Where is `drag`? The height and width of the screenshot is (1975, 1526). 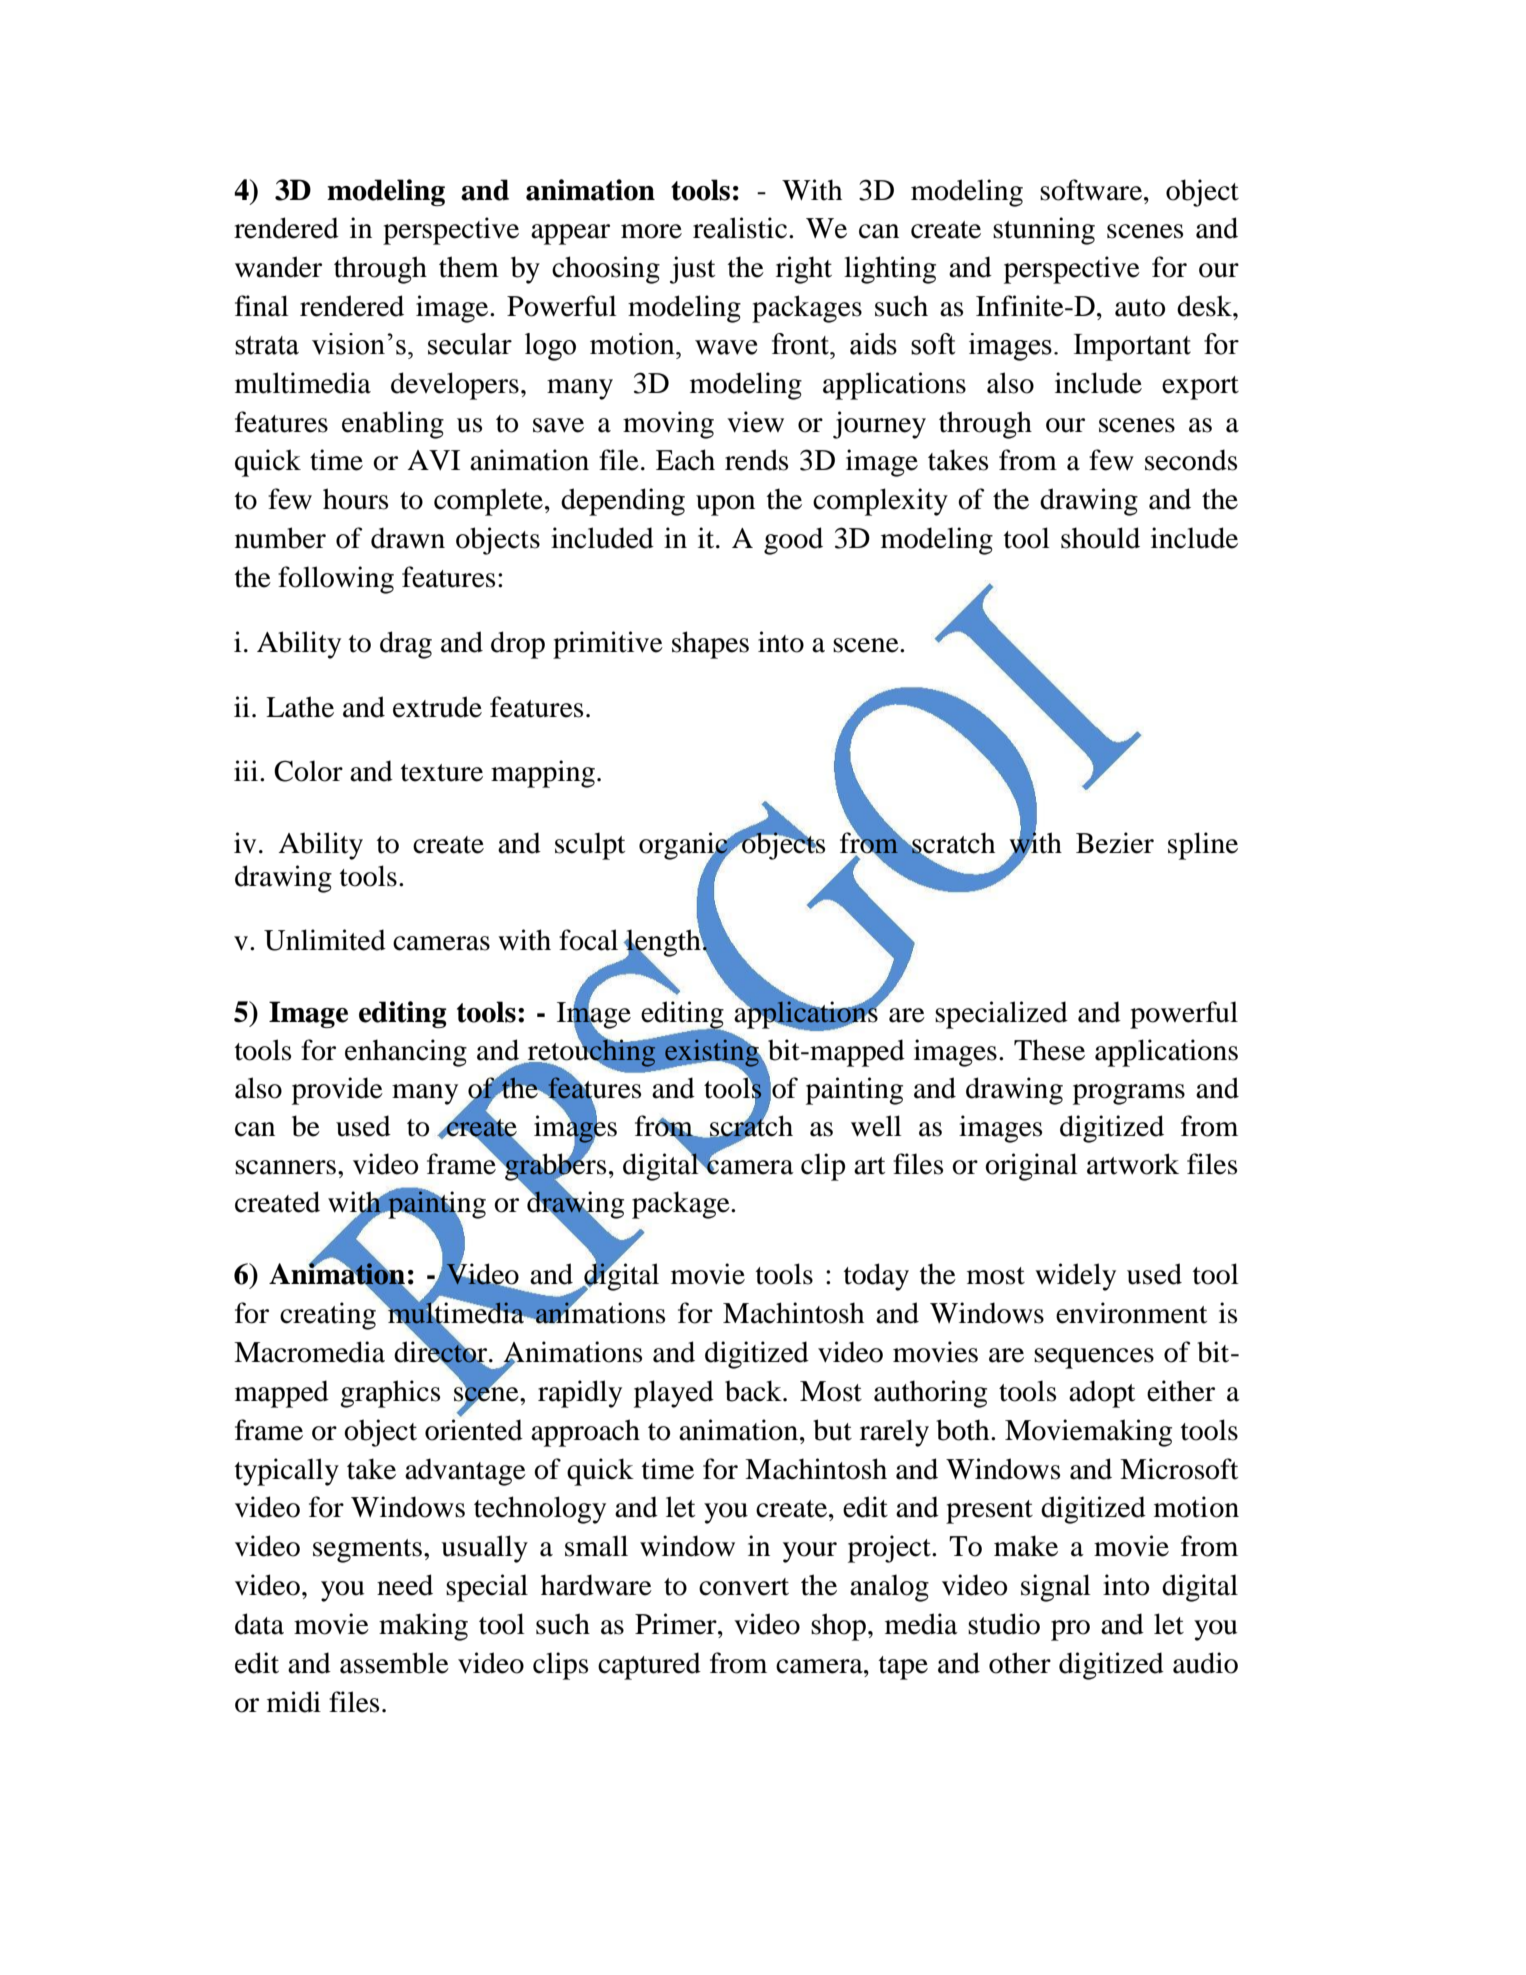
drag is located at coordinates (406, 645).
